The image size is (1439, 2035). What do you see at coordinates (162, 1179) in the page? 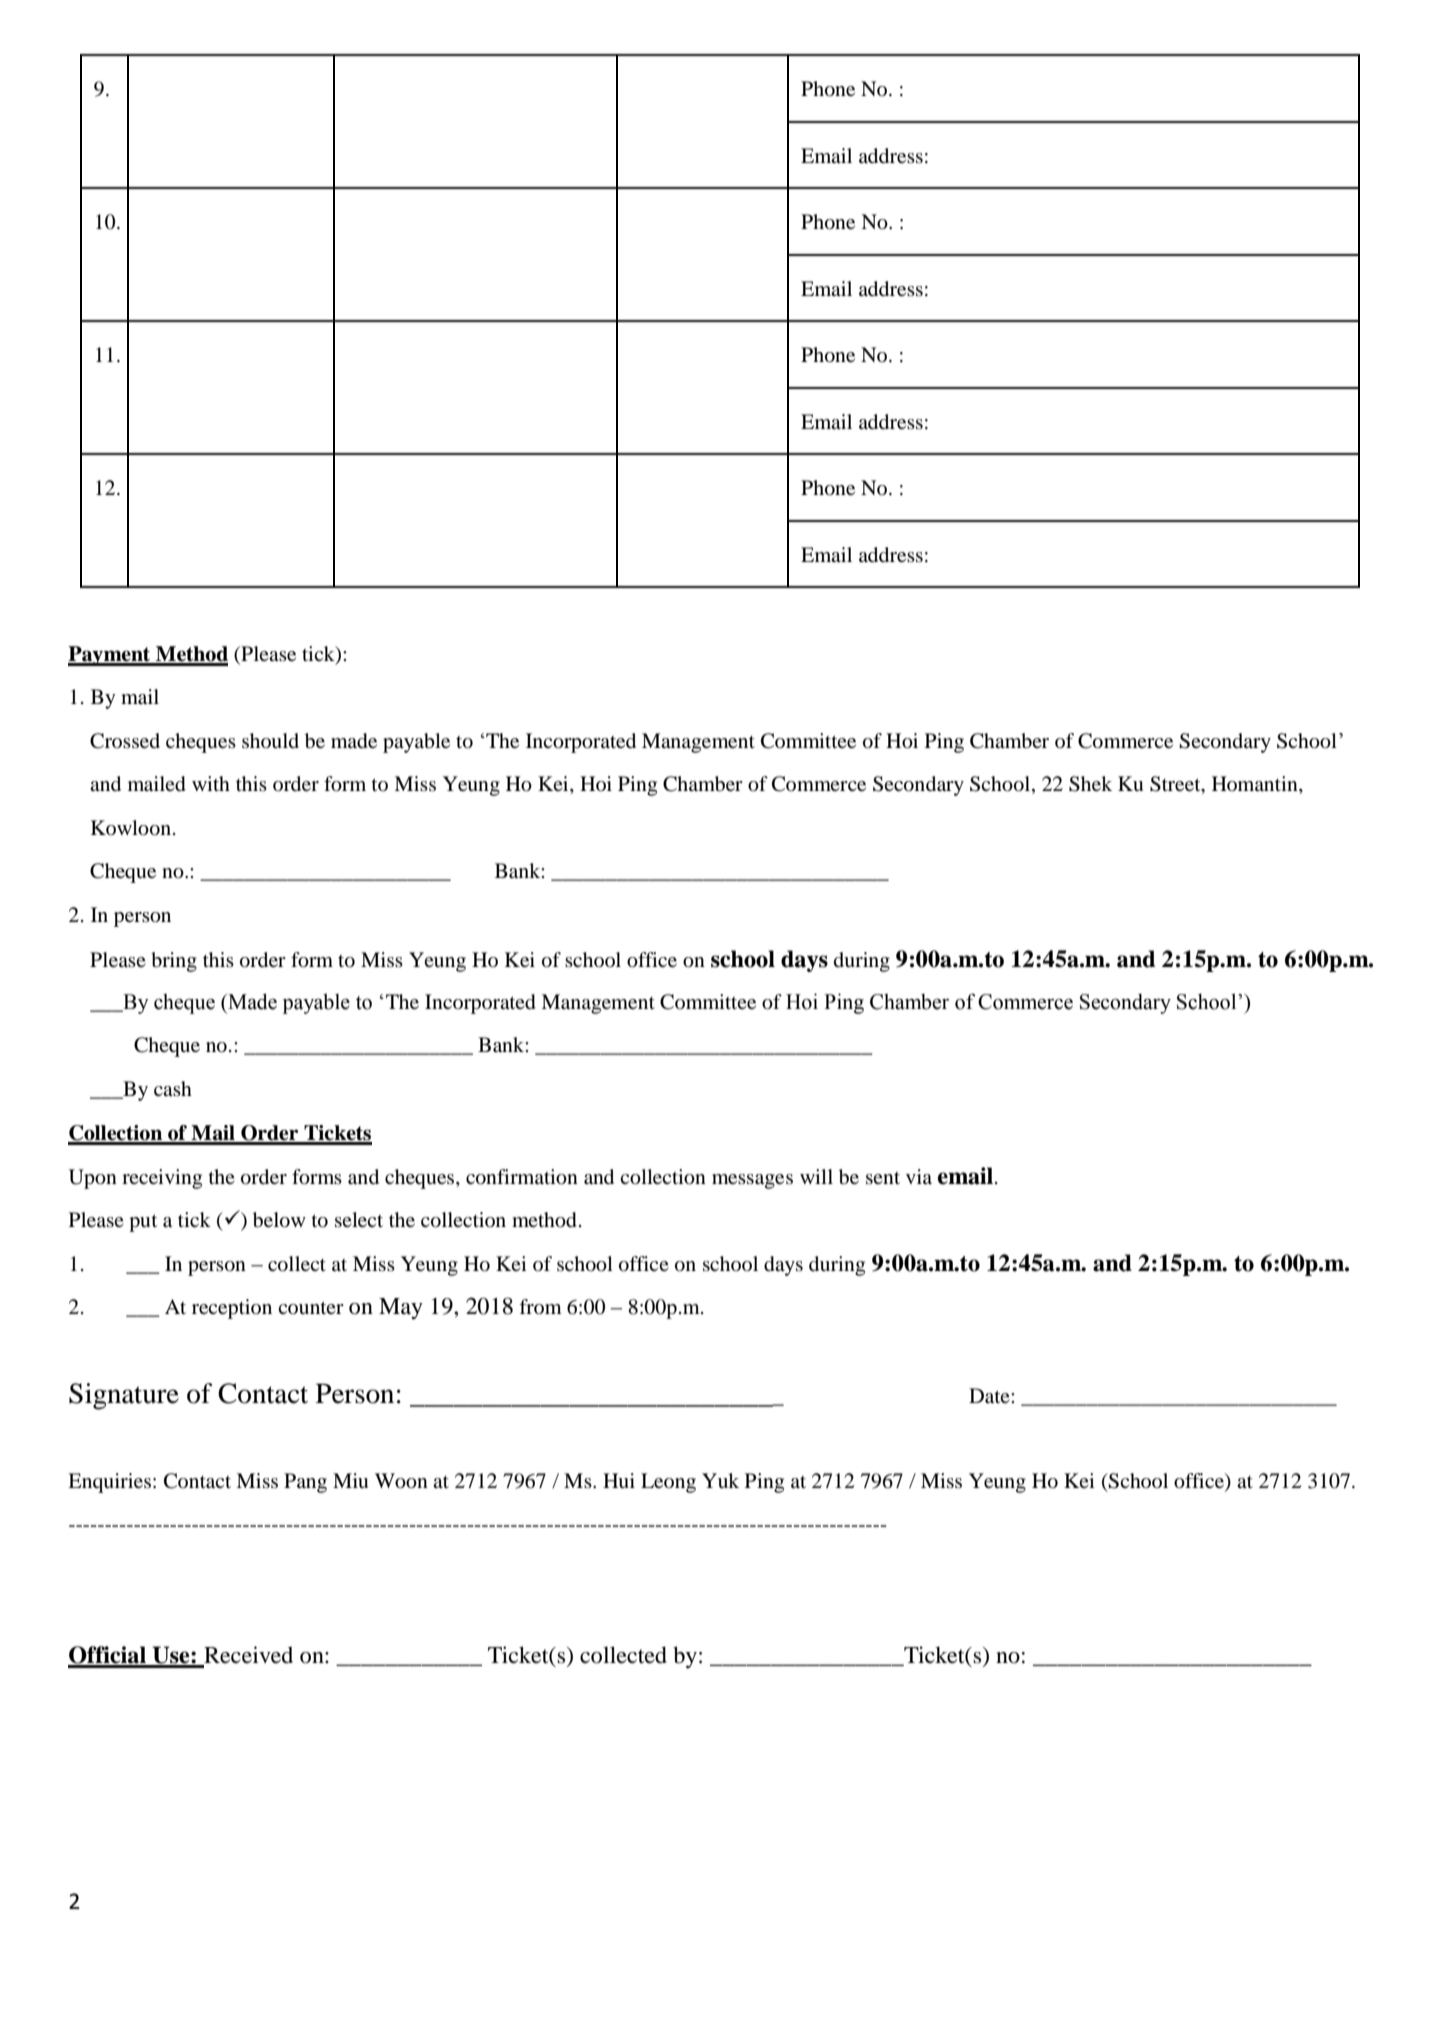
I see `receiving` at bounding box center [162, 1179].
